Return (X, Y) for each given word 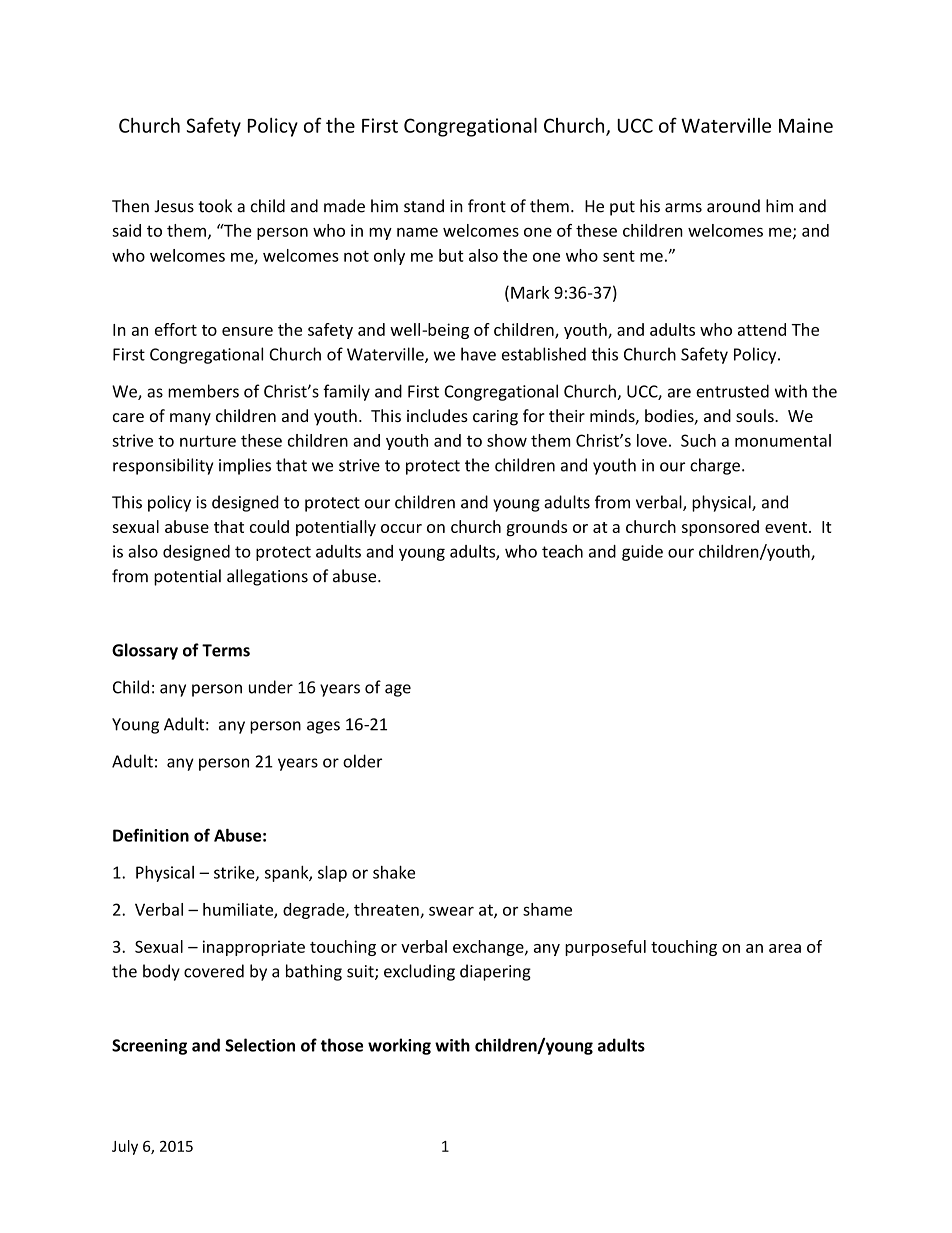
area (785, 948)
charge (715, 466)
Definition (151, 835)
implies (245, 466)
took (215, 206)
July (125, 1147)
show (507, 440)
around (733, 206)
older (362, 761)
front (487, 206)
